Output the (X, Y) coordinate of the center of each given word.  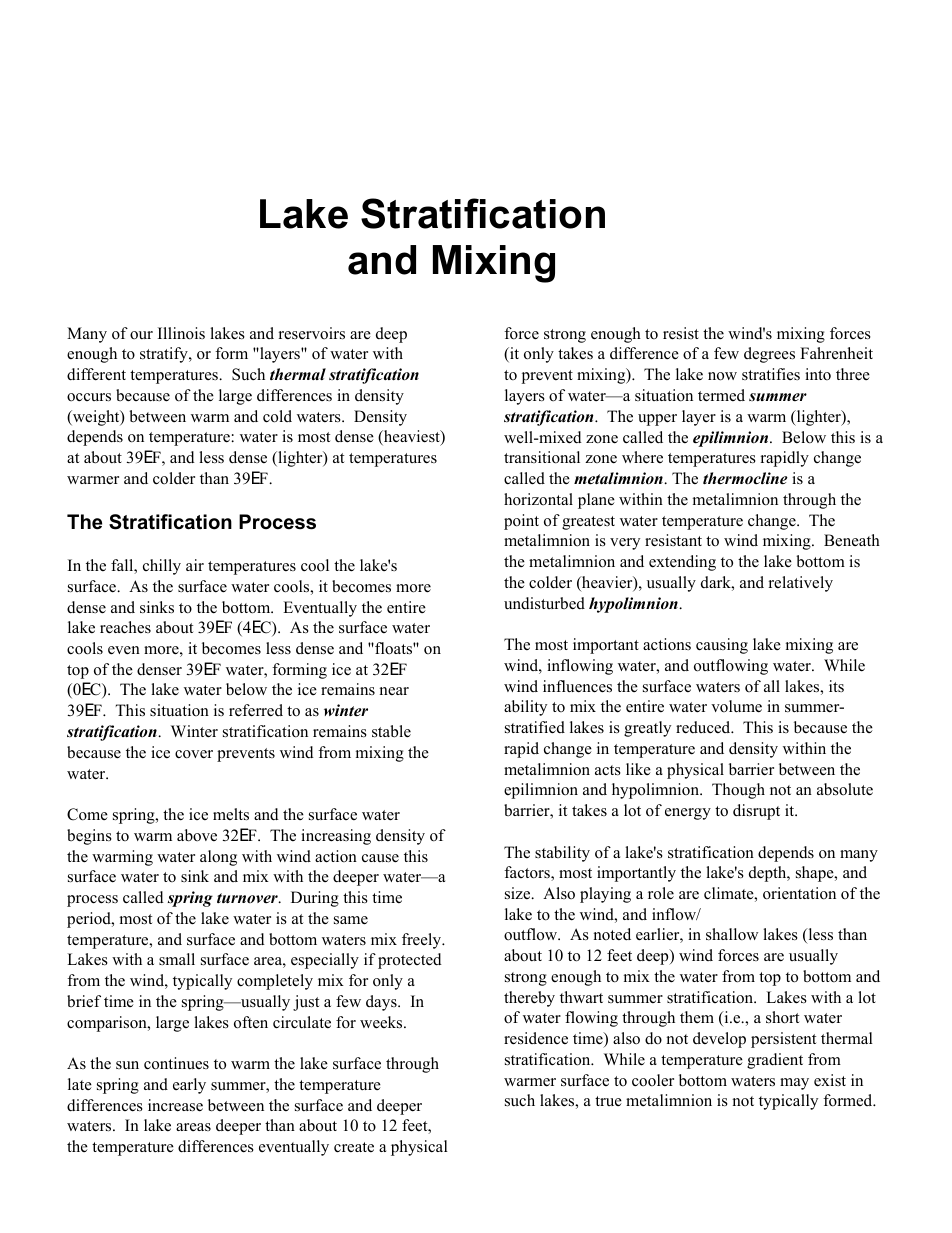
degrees (769, 355)
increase (175, 1105)
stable (391, 731)
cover (194, 754)
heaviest (412, 438)
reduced (704, 727)
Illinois (181, 333)
